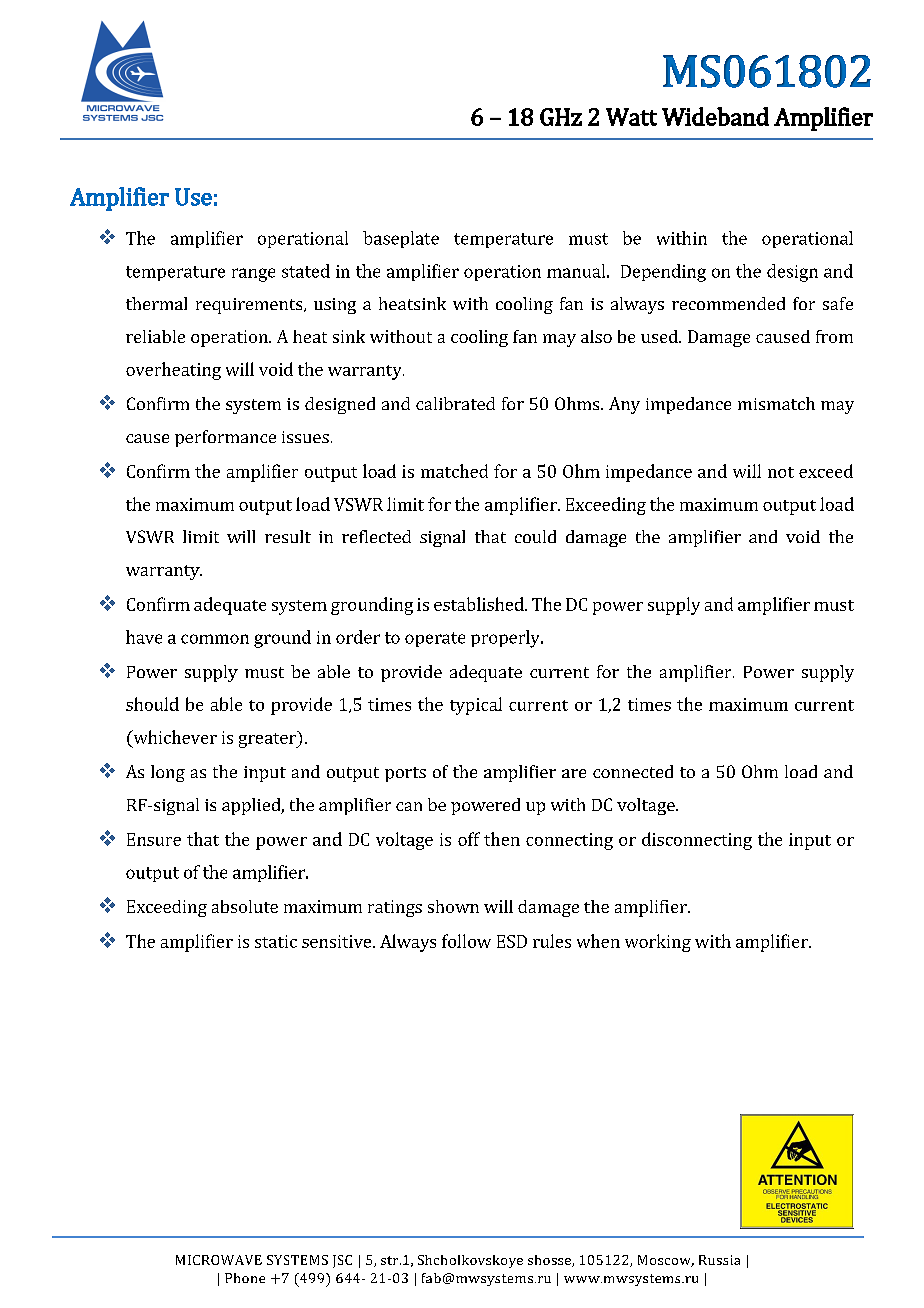  What do you see at coordinates (719, 1260) in the screenshot?
I see `Russia` at bounding box center [719, 1260].
